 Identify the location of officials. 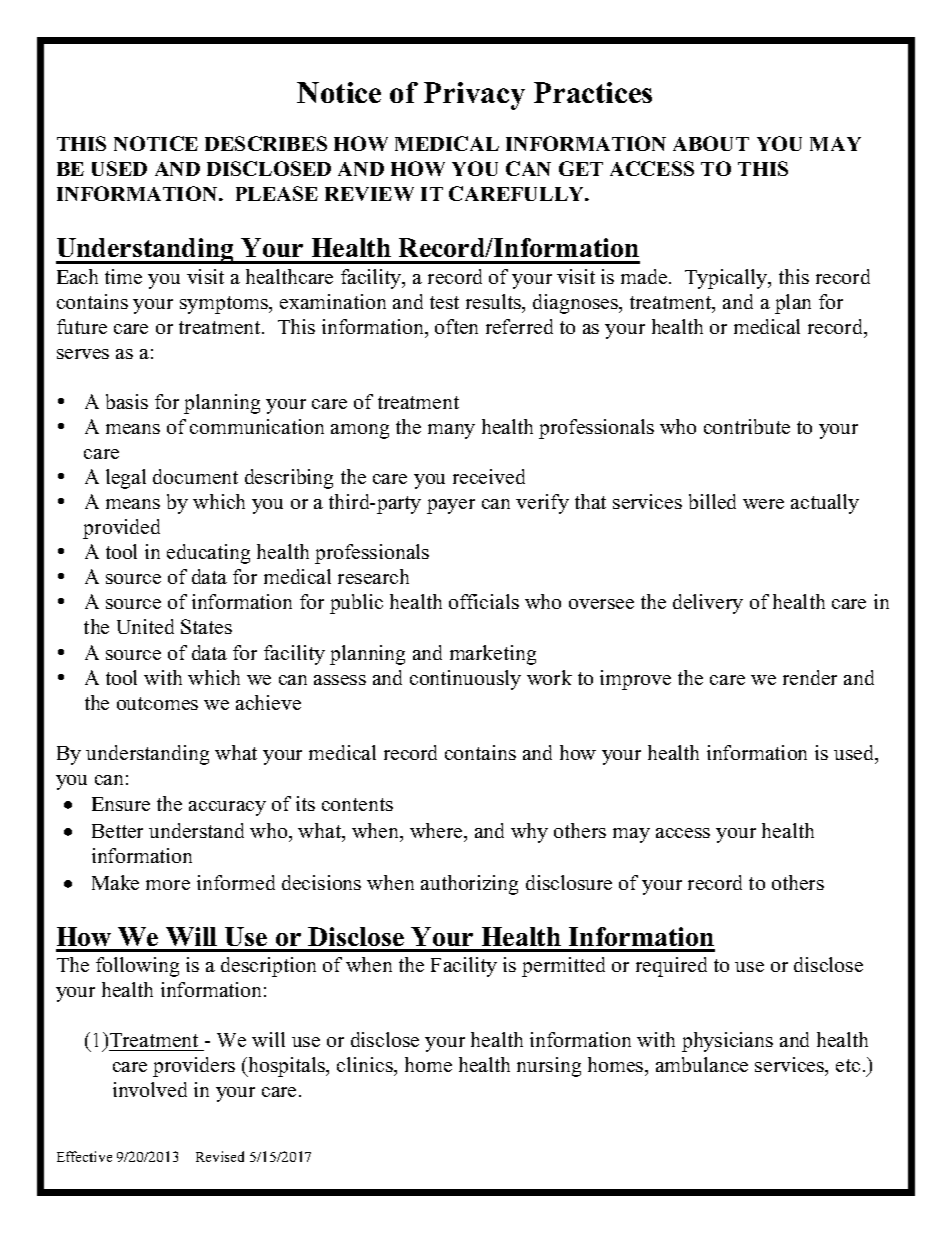
(484, 601).
